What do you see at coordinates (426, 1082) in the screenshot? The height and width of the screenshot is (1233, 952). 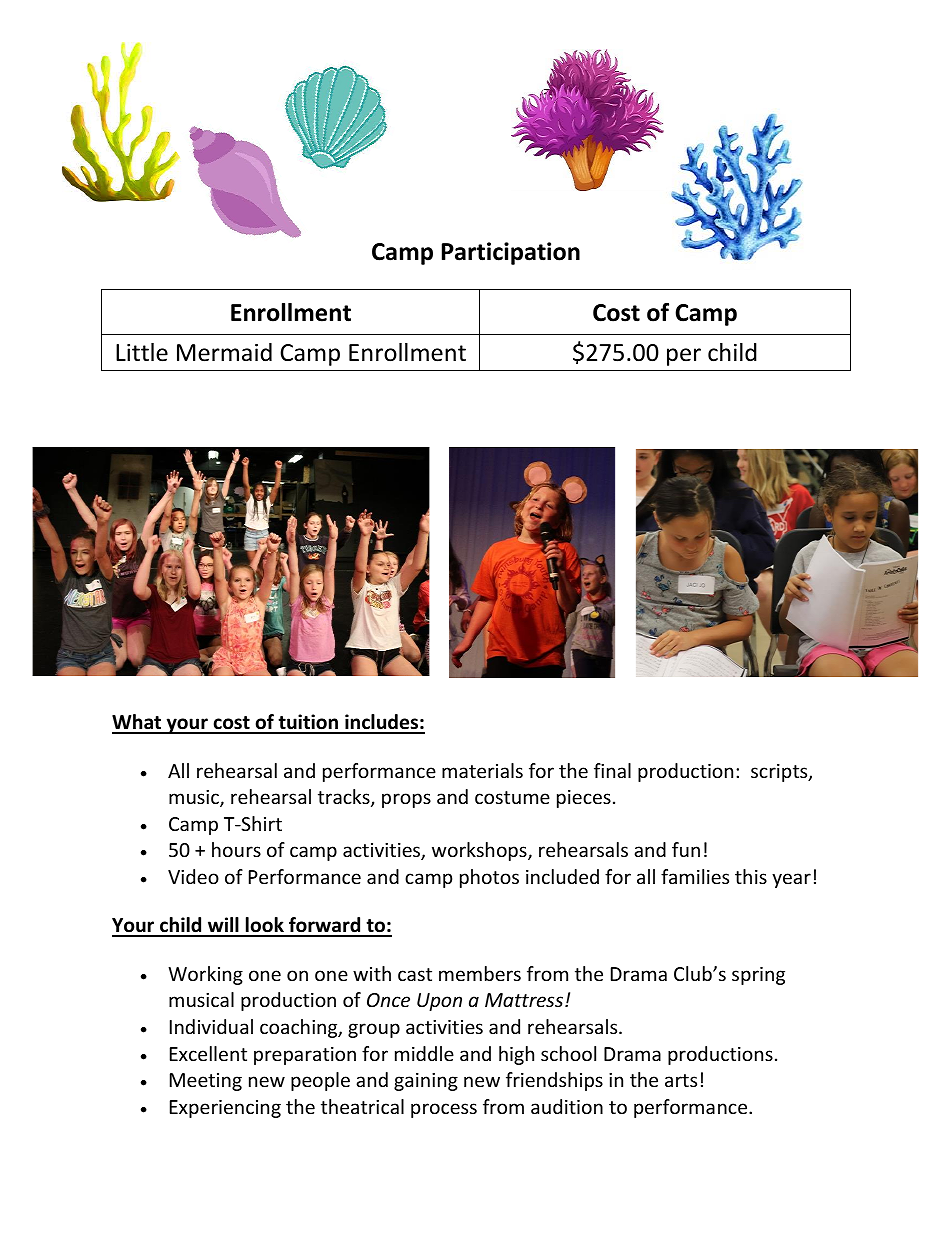 I see `gaining` at bounding box center [426, 1082].
